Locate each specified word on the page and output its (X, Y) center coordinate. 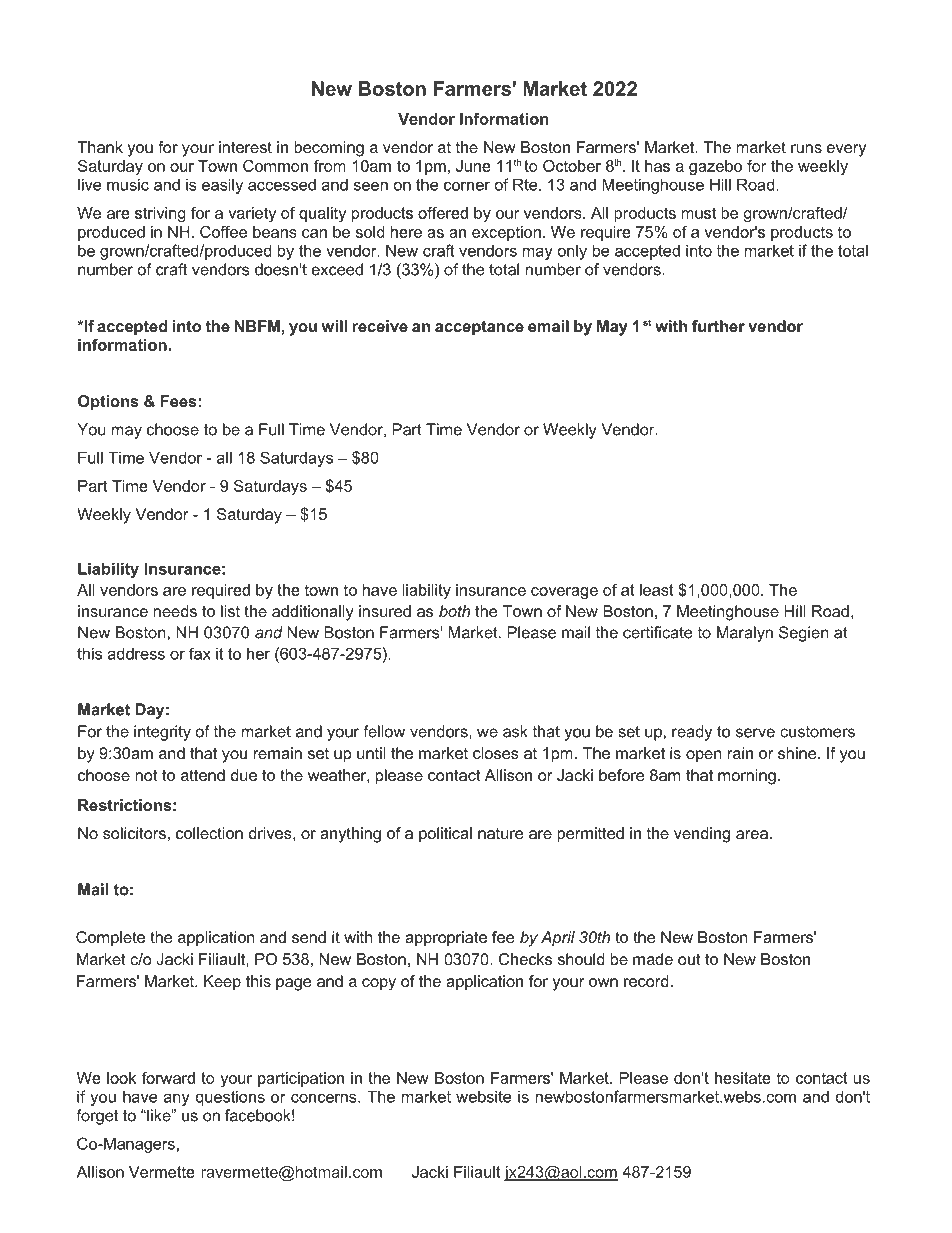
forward (168, 1078)
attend (203, 775)
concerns (325, 1098)
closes (496, 753)
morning (747, 777)
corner (467, 186)
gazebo (715, 167)
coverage (564, 593)
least (657, 590)
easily (222, 186)
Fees (179, 401)
